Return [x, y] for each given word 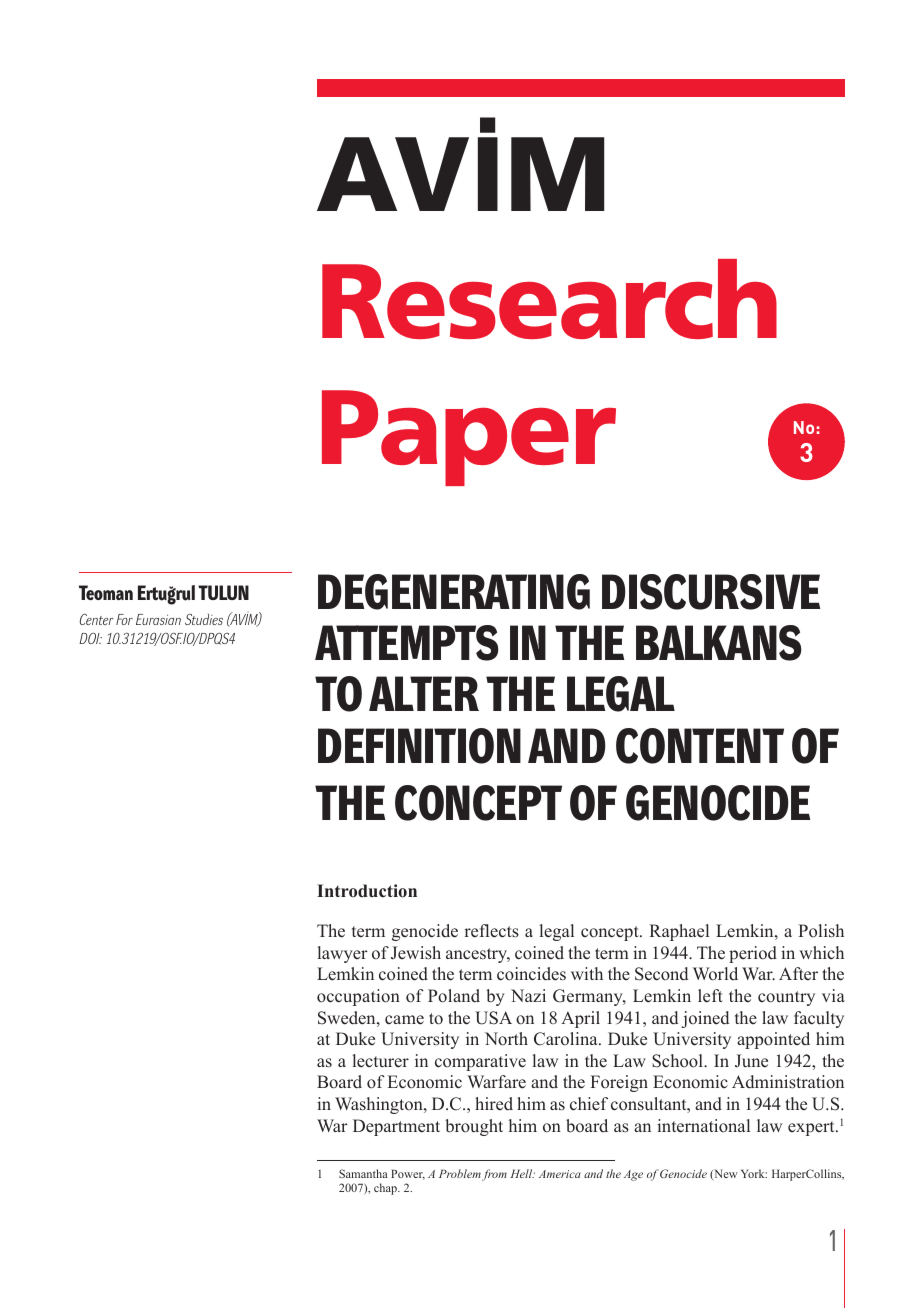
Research [549, 299]
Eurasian [158, 619]
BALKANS [719, 643]
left [710, 996]
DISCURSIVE [711, 592]
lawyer [343, 954]
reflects [491, 931]
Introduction [367, 891]
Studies [204, 619]
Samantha [363, 1173]
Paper [469, 438]
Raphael [679, 932]
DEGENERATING [454, 592]
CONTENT [700, 746]
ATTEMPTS [407, 643]
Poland [454, 996]
